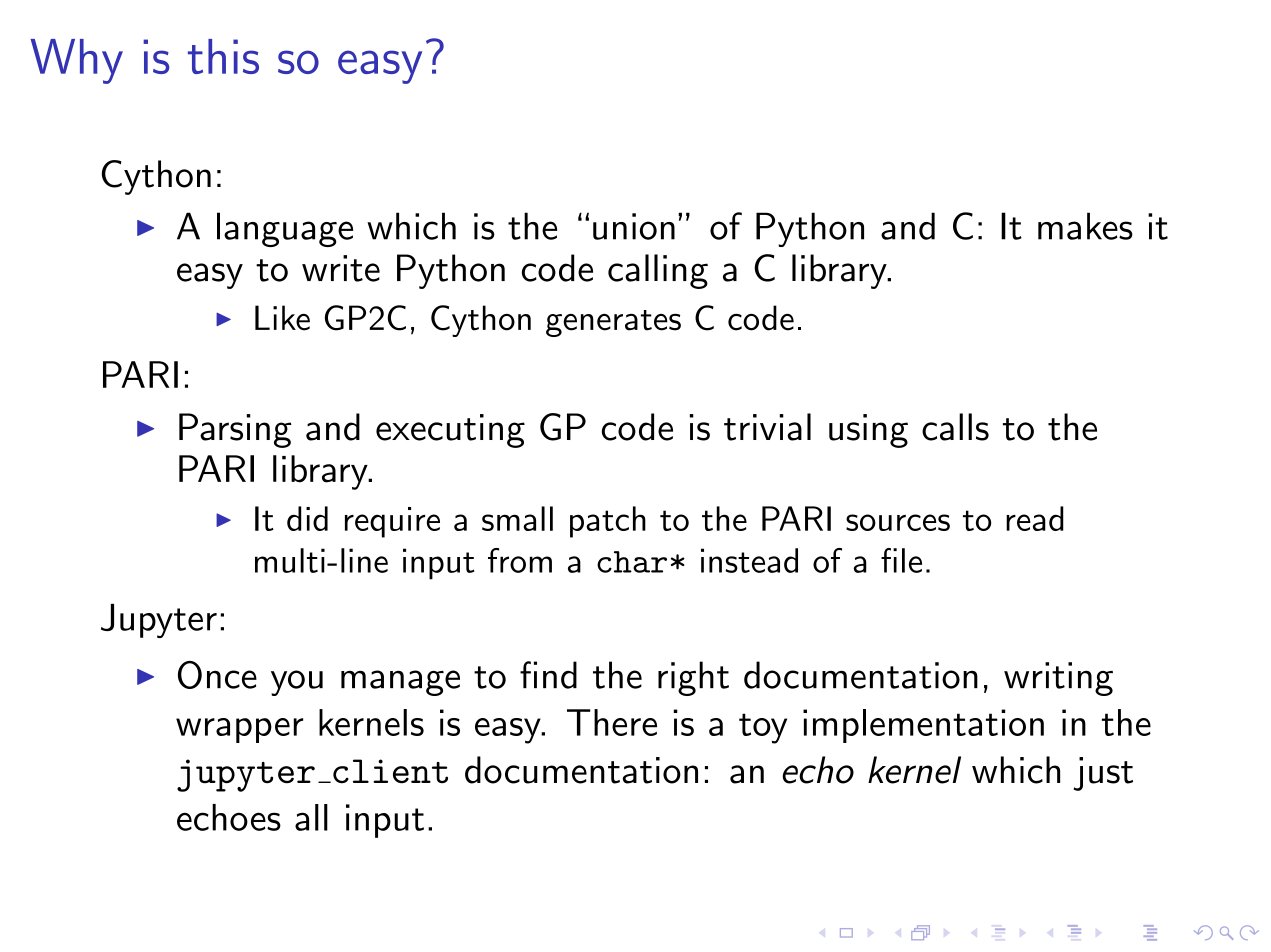  What do you see at coordinates (239, 730) in the screenshot?
I see `wrapper` at bounding box center [239, 730].
